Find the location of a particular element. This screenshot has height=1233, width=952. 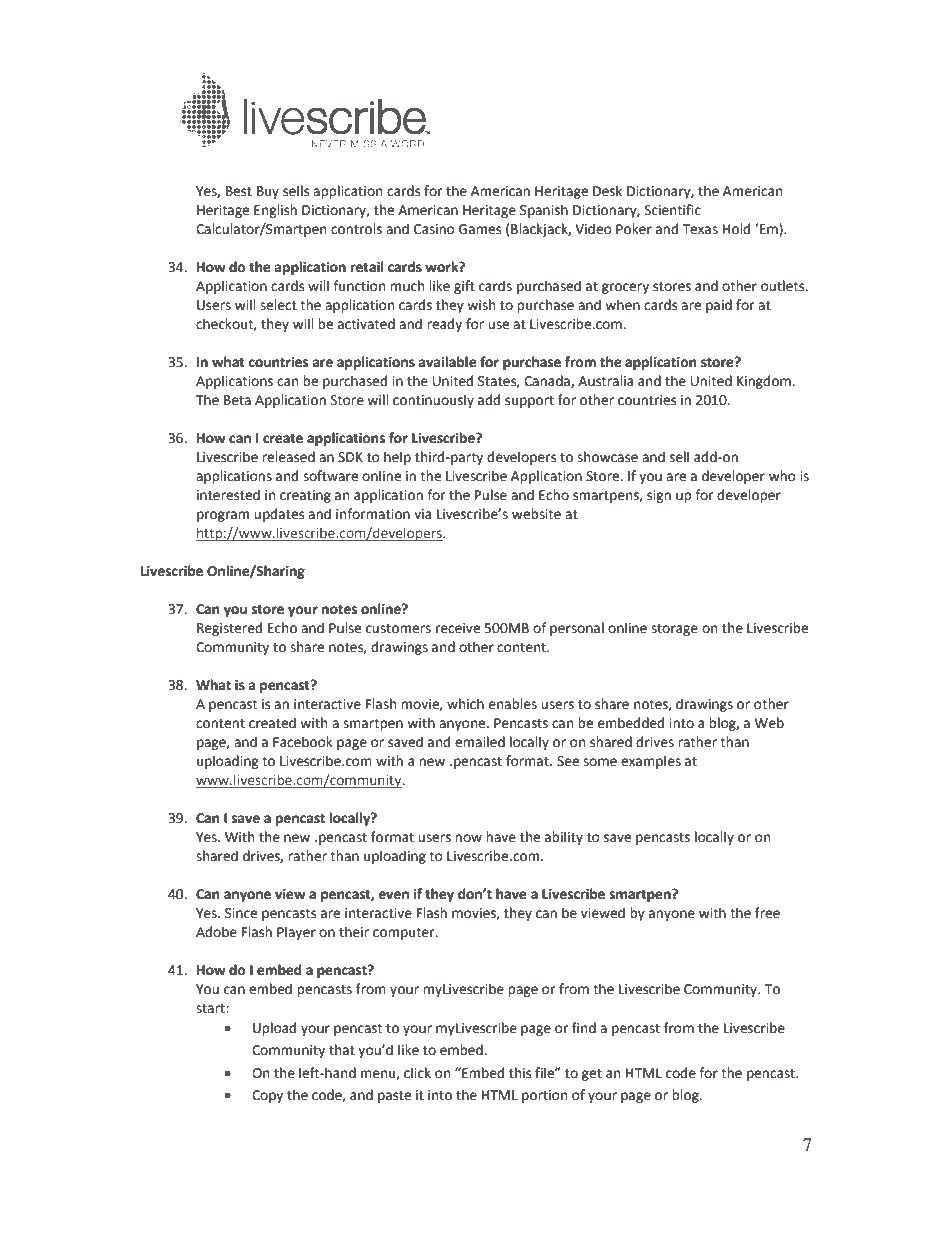

receive is located at coordinates (458, 628).
